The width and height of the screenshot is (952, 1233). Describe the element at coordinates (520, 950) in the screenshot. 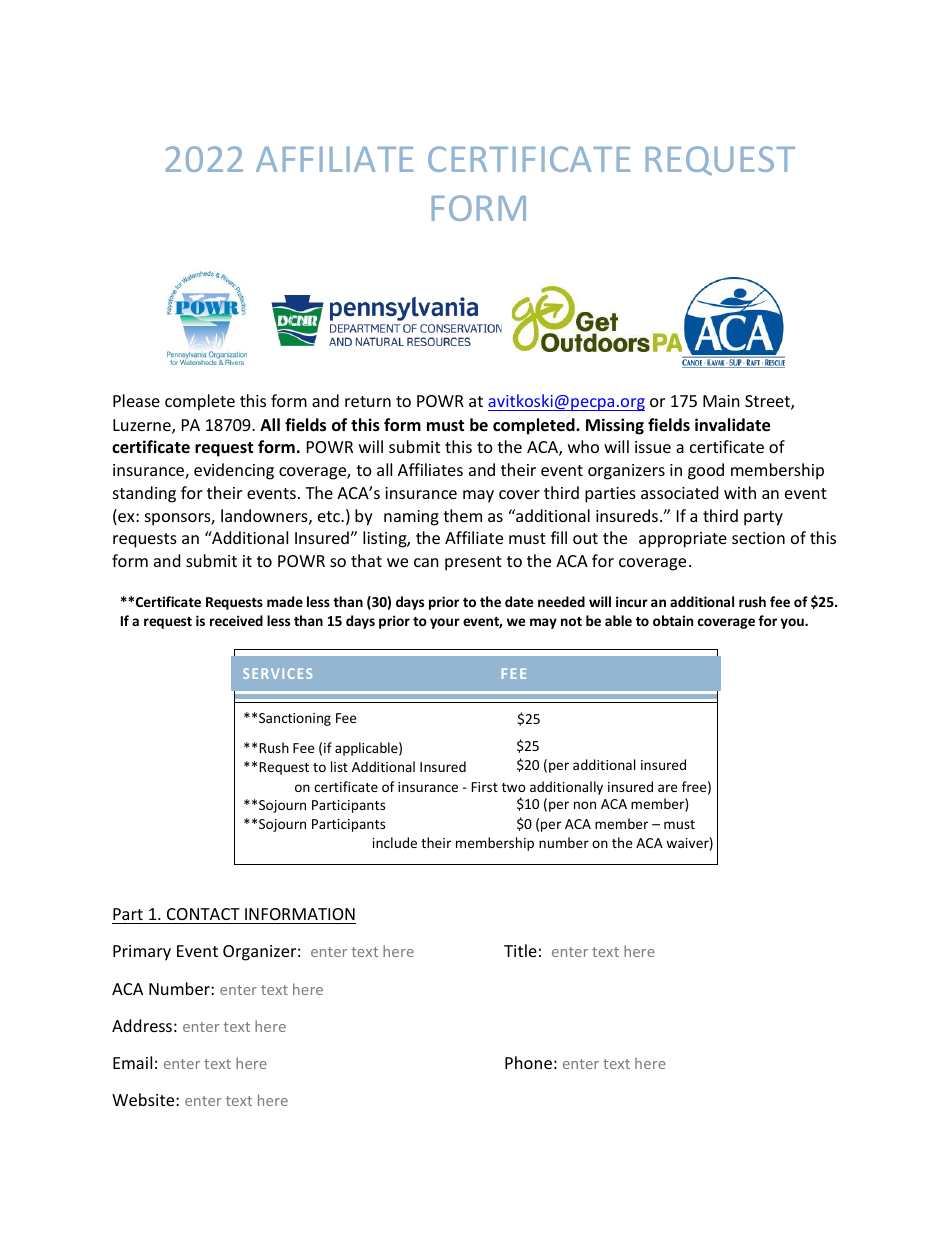

I see `Title` at that location.
